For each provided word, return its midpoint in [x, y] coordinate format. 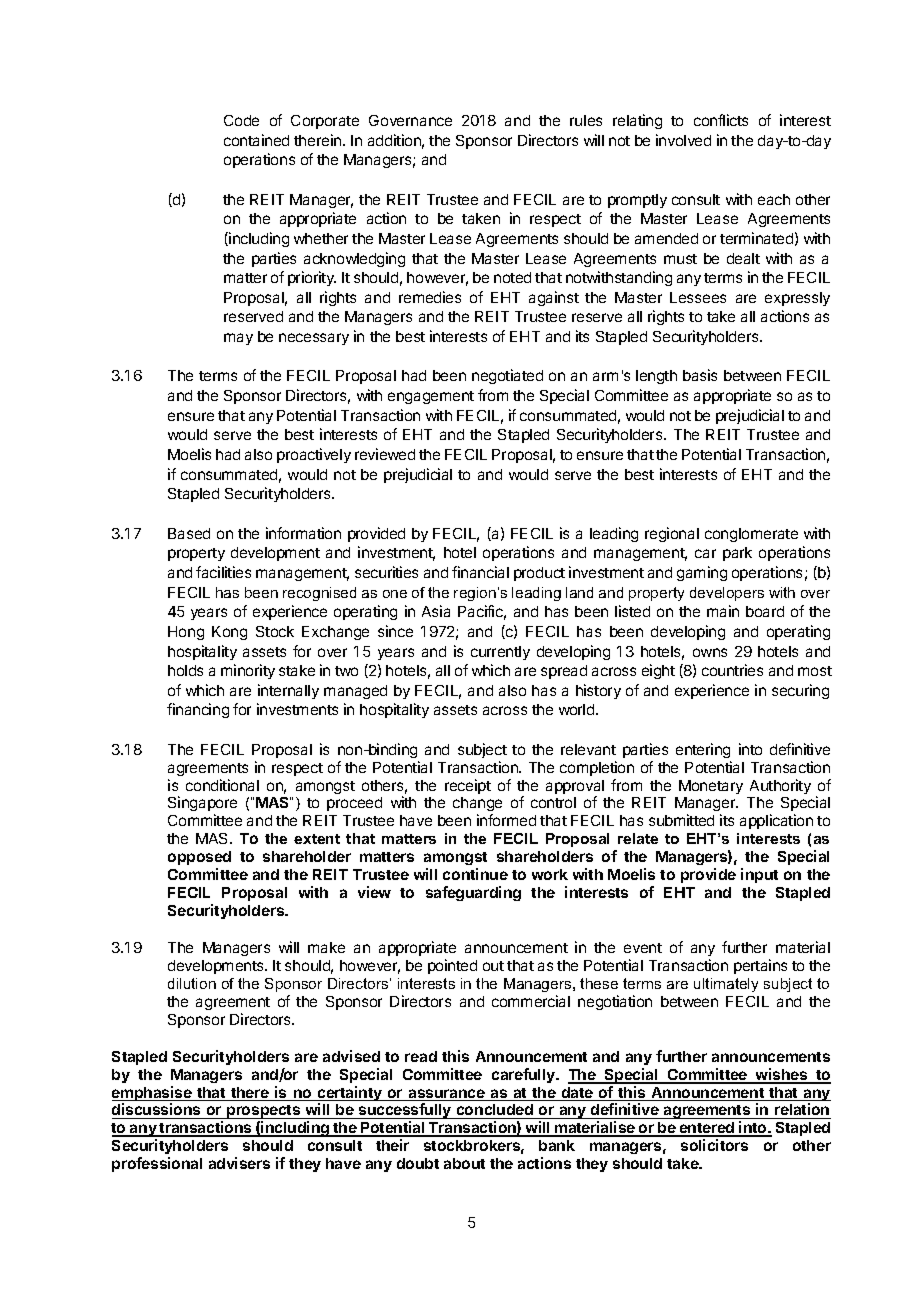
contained [256, 140]
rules [586, 120]
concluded [494, 1111]
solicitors [714, 1145]
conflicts [721, 120]
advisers [239, 1163]
